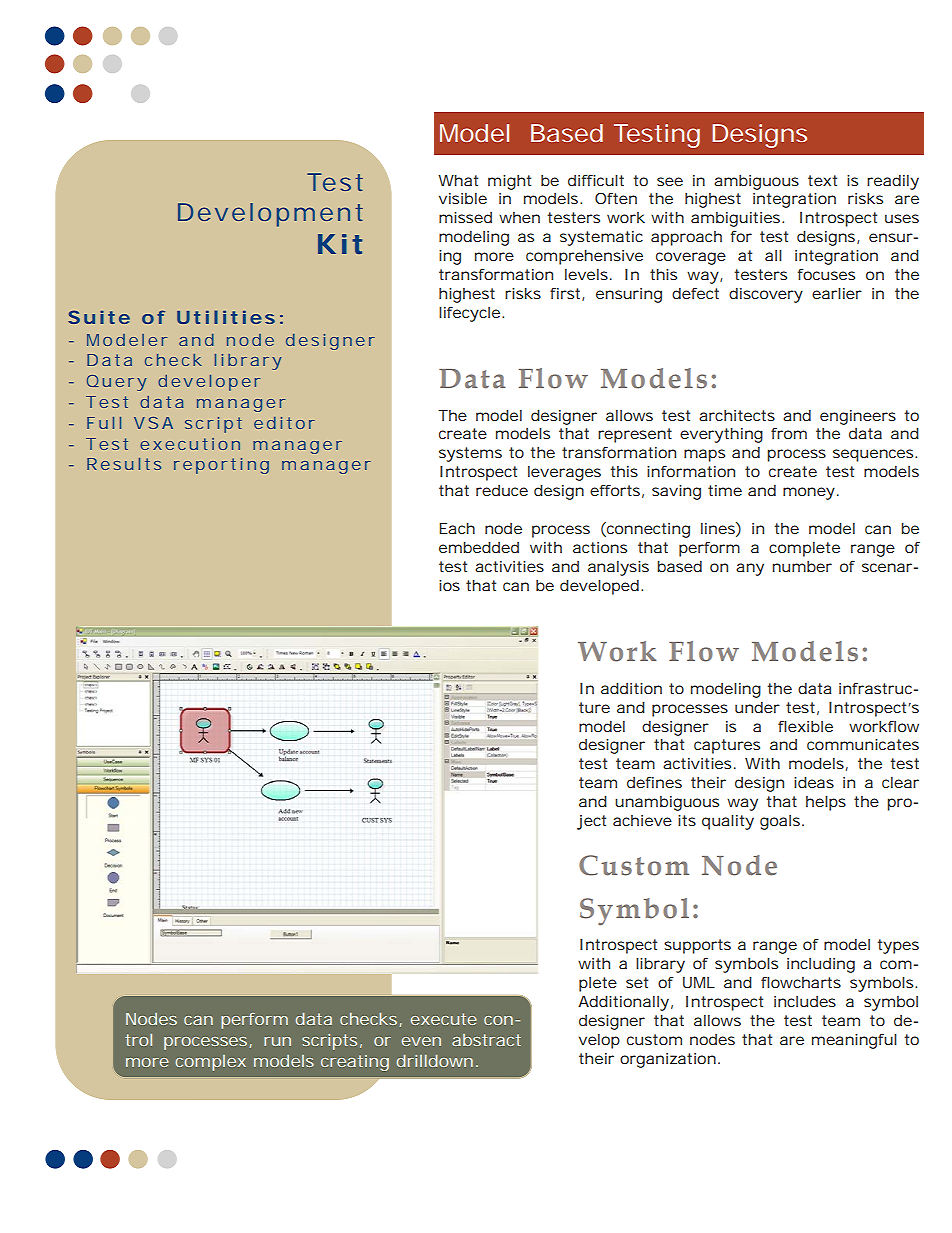 This page has height=1233, width=952. Describe the element at coordinates (486, 1040) in the page. I see `abstract` at that location.
